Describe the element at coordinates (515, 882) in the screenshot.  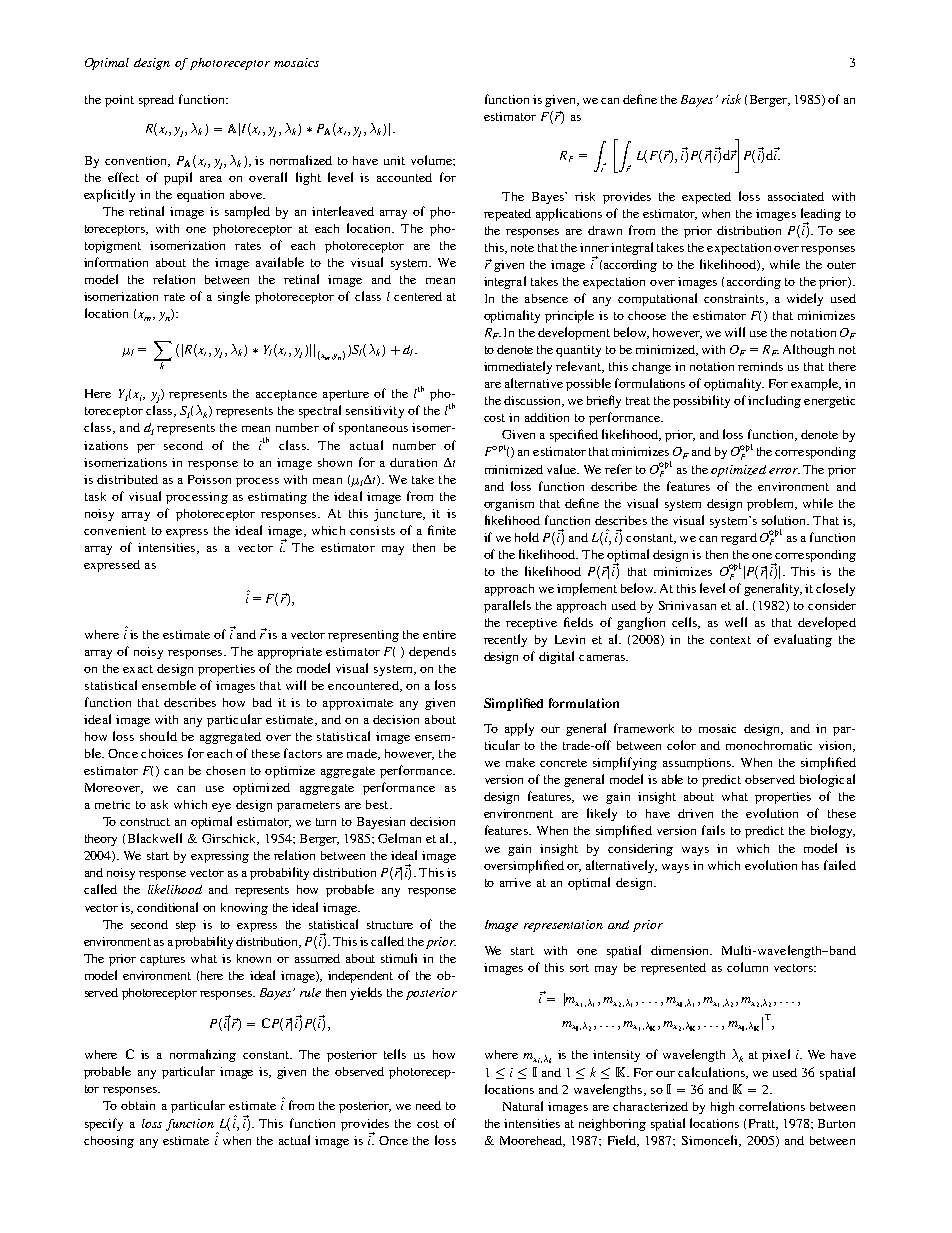
I see `arrive` at that location.
